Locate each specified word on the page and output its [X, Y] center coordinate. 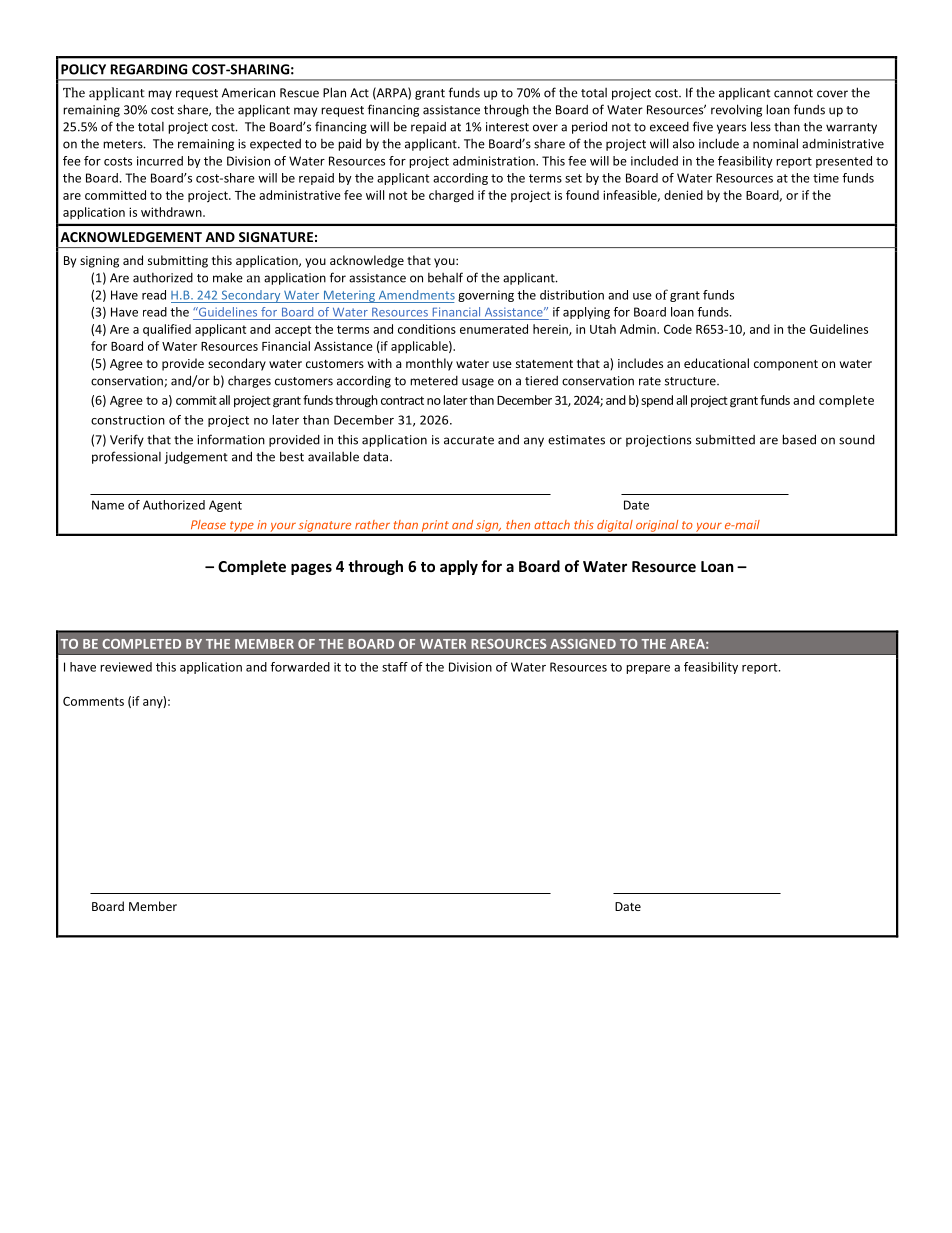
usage [478, 383]
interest [507, 127]
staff [395, 667]
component [786, 365]
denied [683, 195]
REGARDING [149, 69]
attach [552, 525]
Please [208, 525]
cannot [793, 93]
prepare [648, 669]
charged [451, 196]
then [518, 525]
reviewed [126, 667]
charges [249, 382]
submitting [178, 261]
